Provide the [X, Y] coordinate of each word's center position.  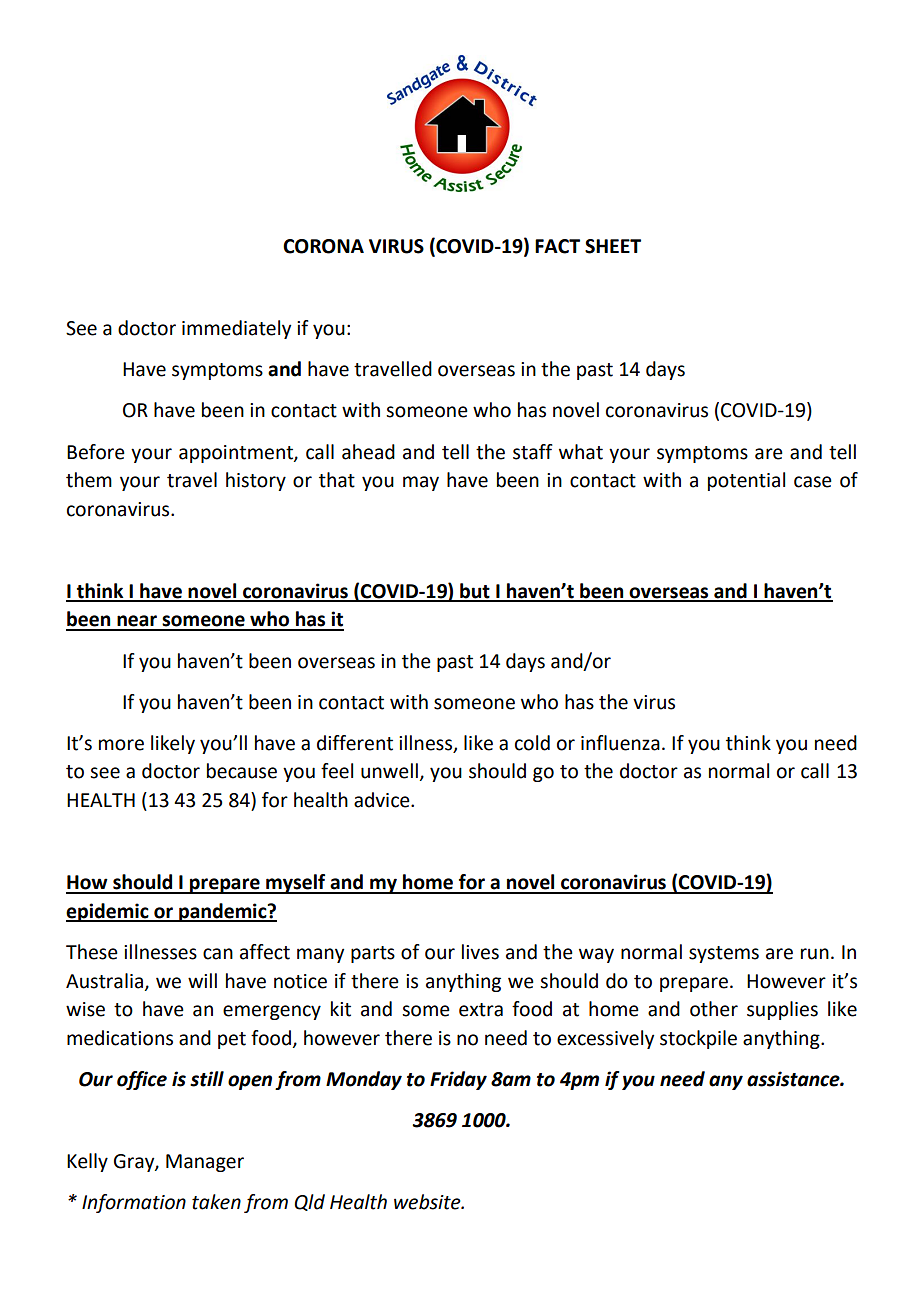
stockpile [698, 1039]
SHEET [613, 246]
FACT [557, 246]
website [428, 1202]
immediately [236, 329]
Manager [205, 1163]
